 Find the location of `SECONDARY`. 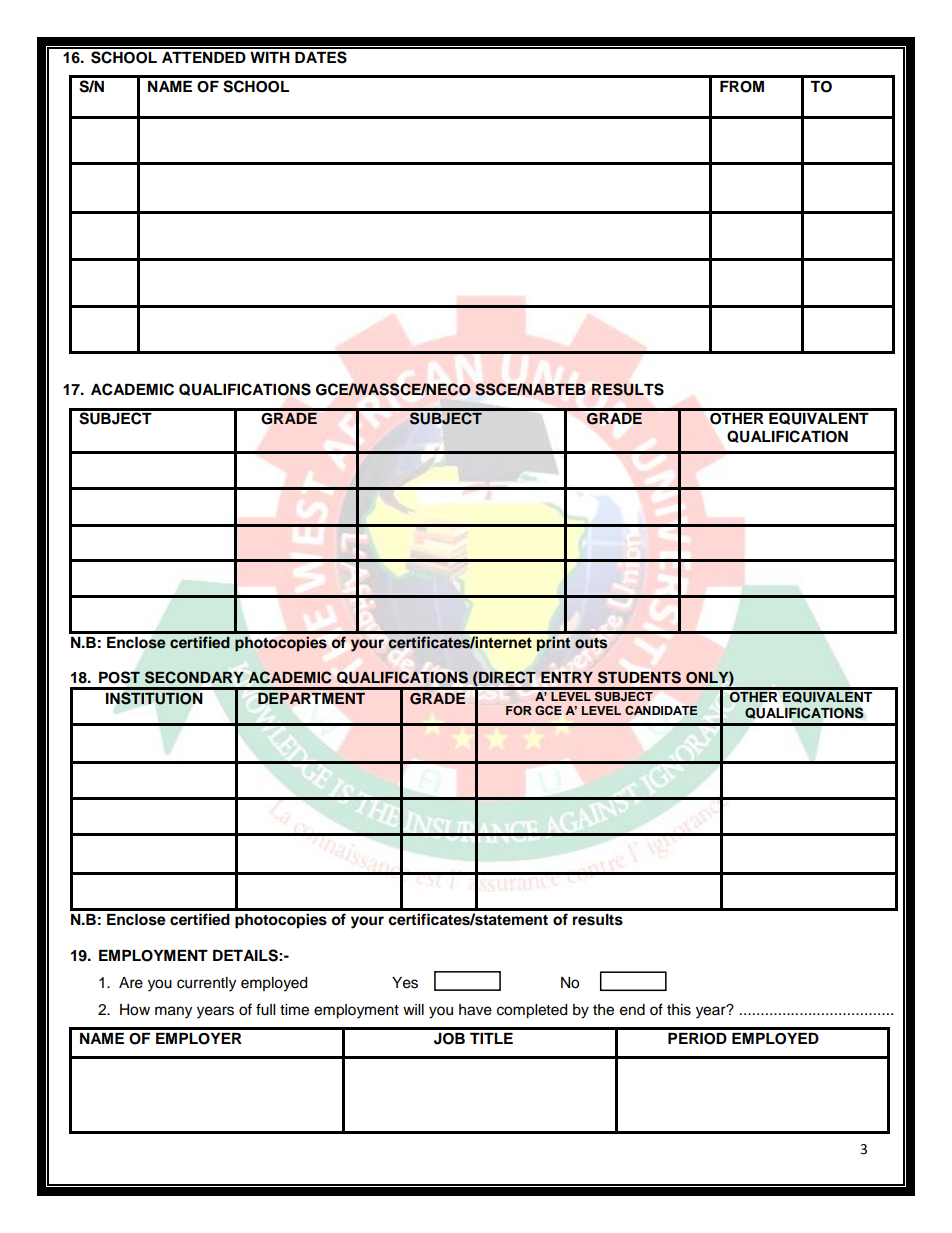

SECONDARY is located at coordinates (194, 677).
